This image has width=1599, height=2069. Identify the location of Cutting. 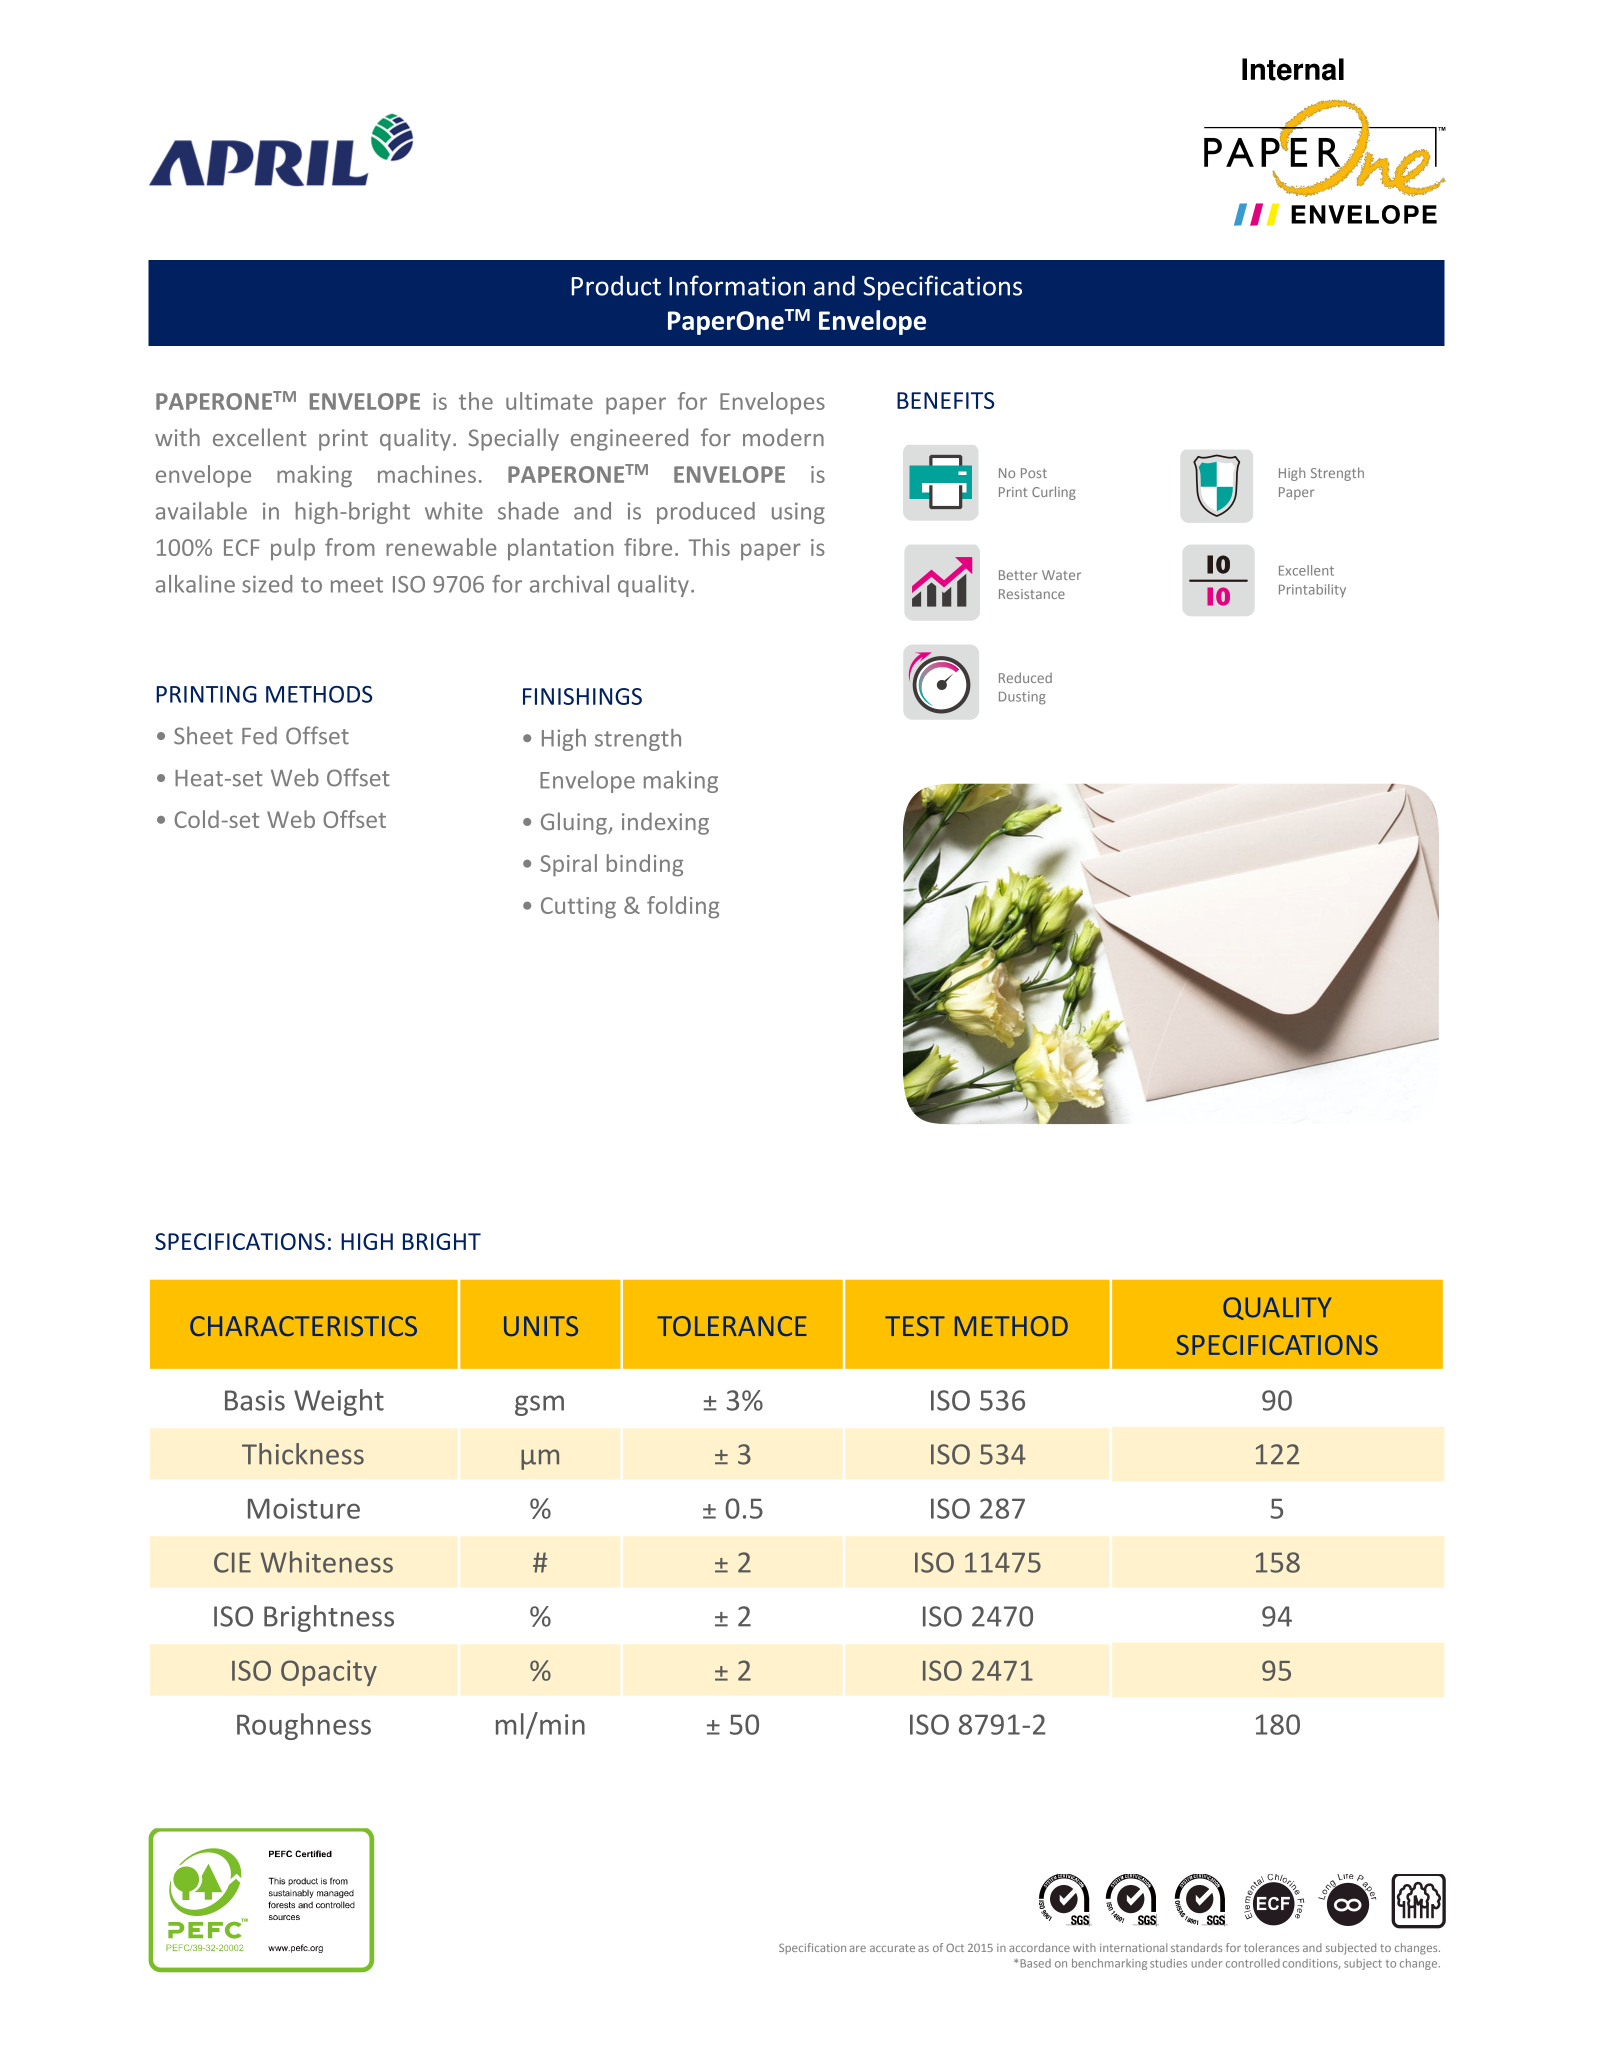
(578, 908).
